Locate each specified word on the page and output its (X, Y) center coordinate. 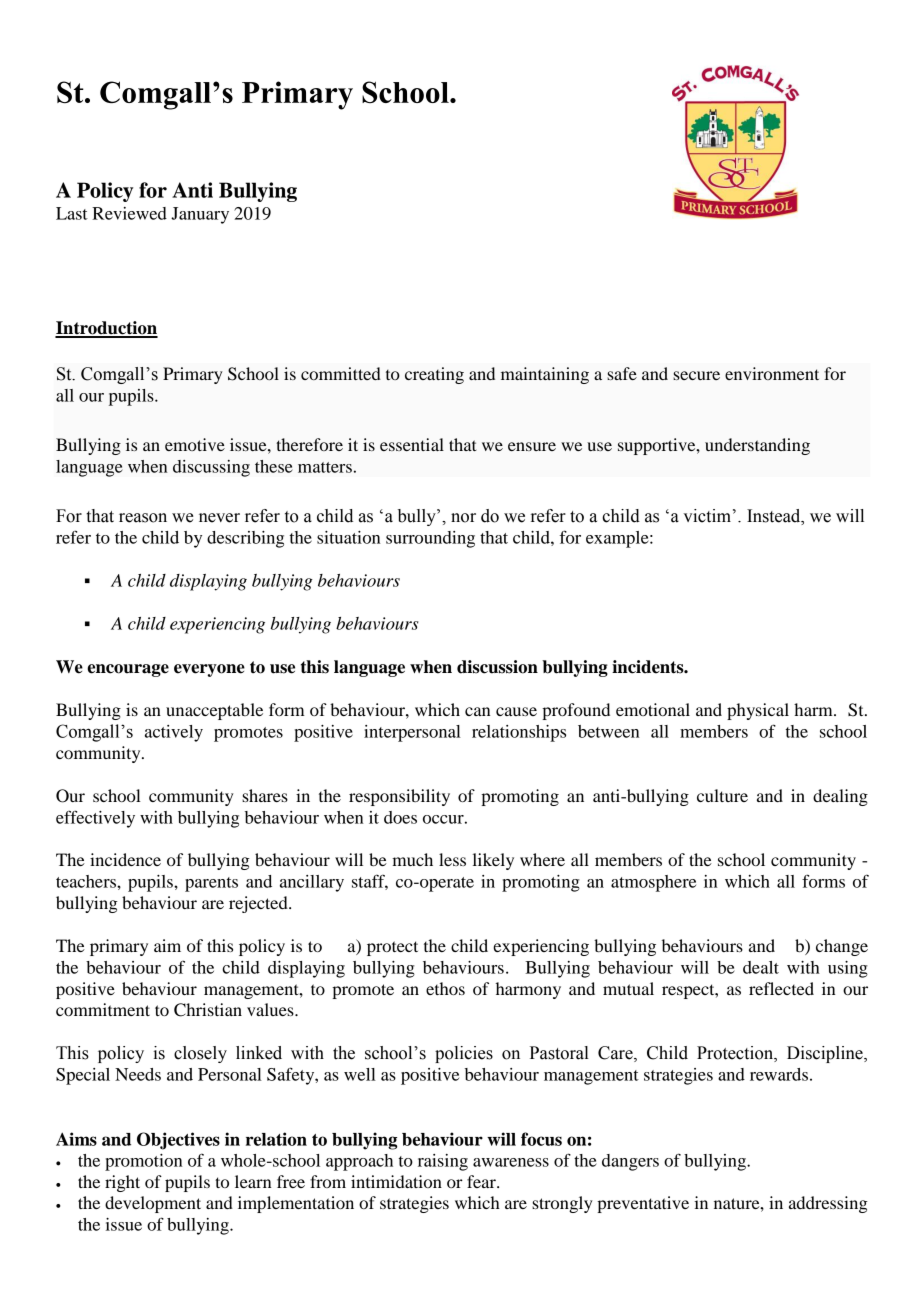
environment (772, 373)
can (477, 711)
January (200, 215)
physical (758, 711)
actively (174, 733)
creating (434, 375)
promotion (143, 1162)
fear (482, 1181)
